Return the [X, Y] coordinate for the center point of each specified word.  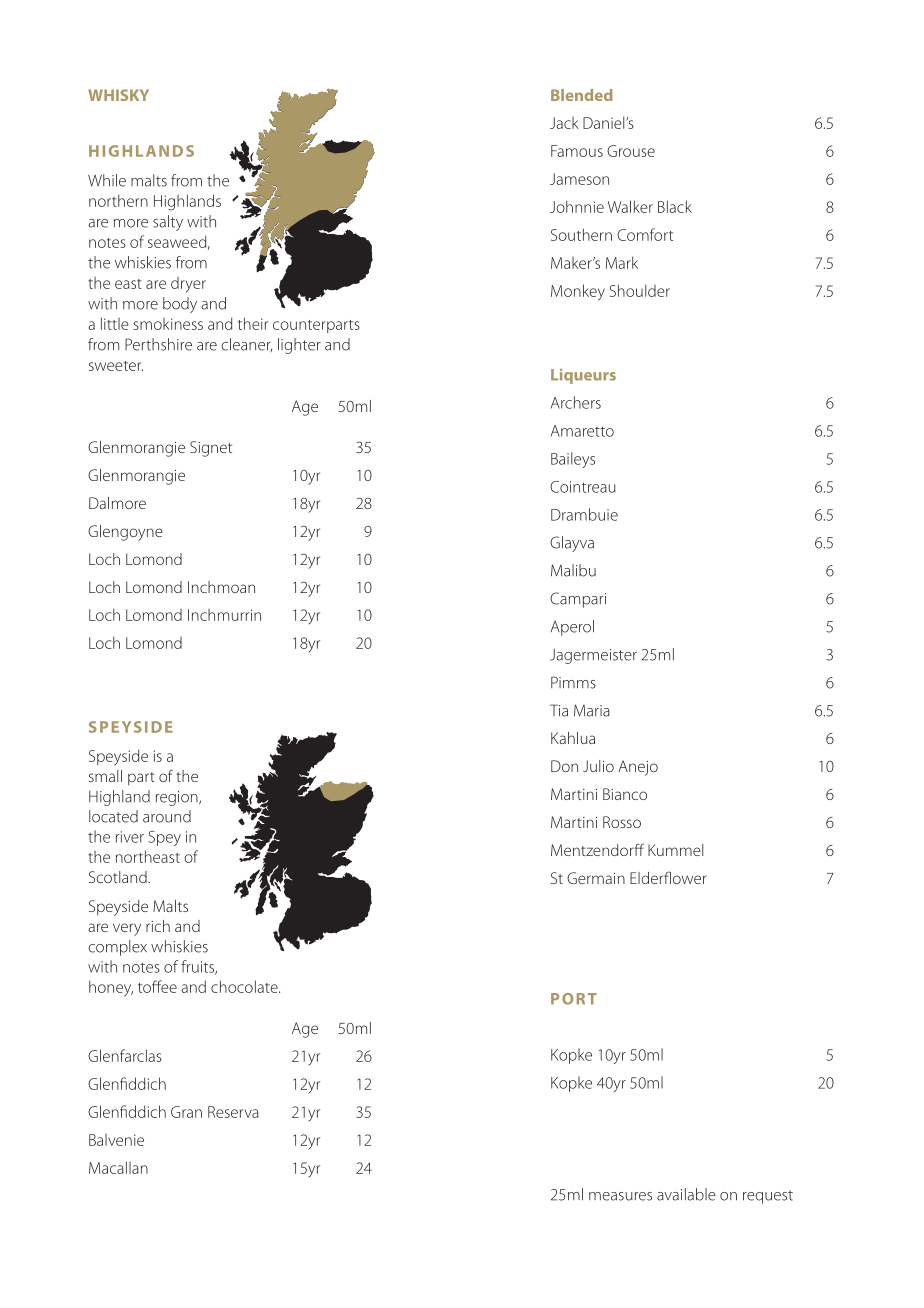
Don [564, 766]
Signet [211, 449]
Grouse [631, 151]
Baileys [573, 460]
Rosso [622, 822]
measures [620, 1196]
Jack [564, 123]
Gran [186, 1112]
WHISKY [118, 95]
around [167, 816]
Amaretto [582, 431]
